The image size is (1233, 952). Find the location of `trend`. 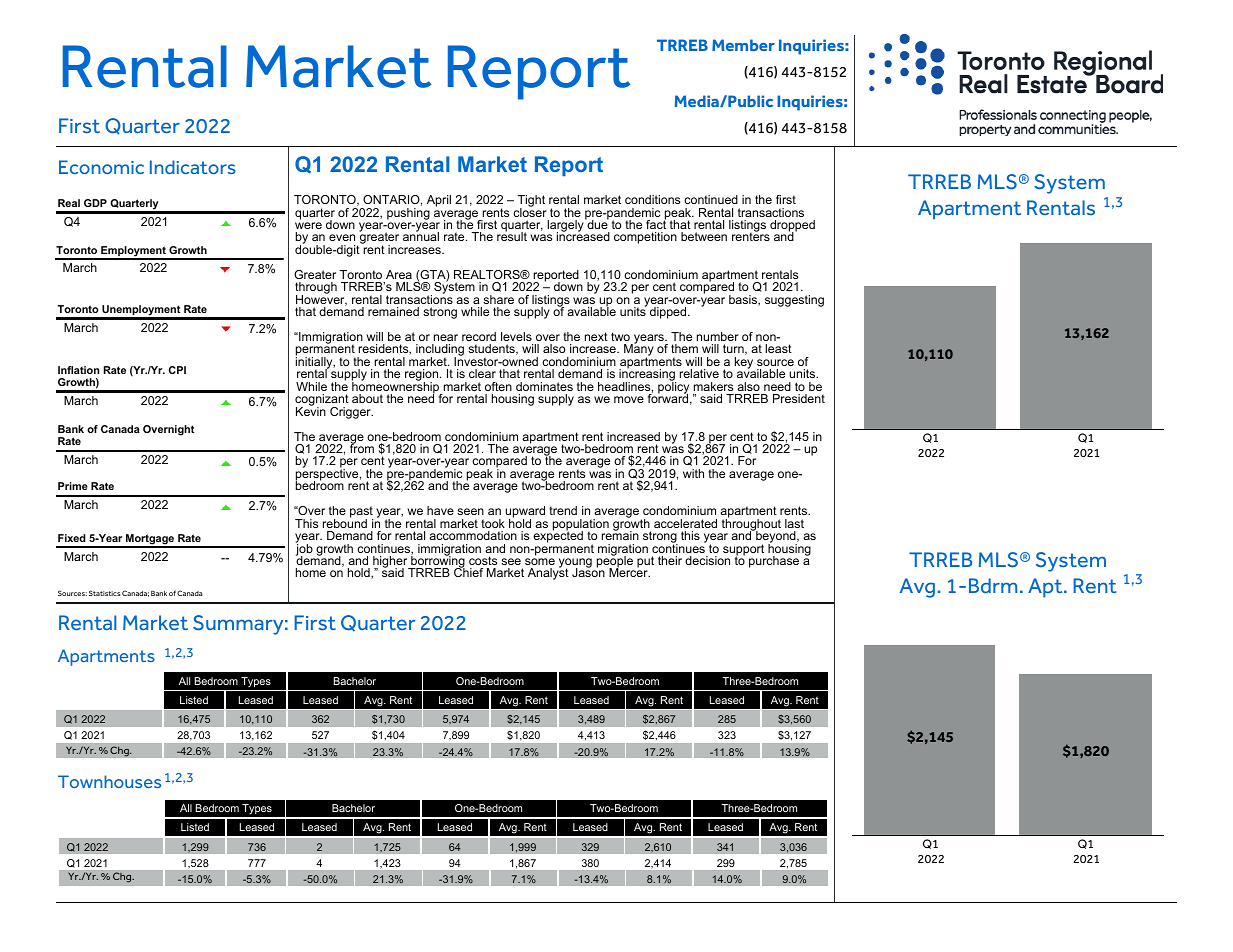

trend is located at coordinates (563, 510).
